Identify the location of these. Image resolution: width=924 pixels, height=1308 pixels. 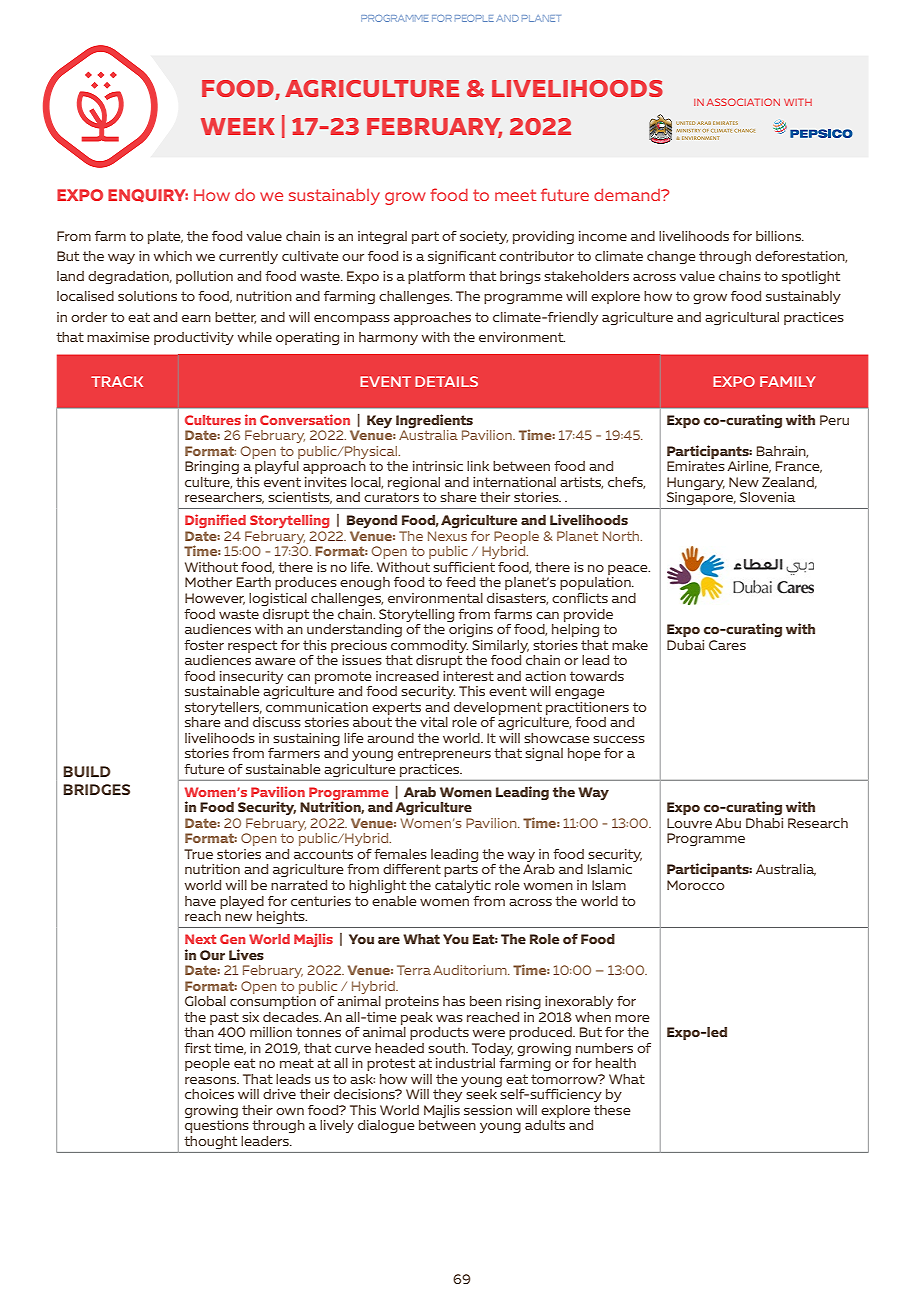
(612, 1110).
